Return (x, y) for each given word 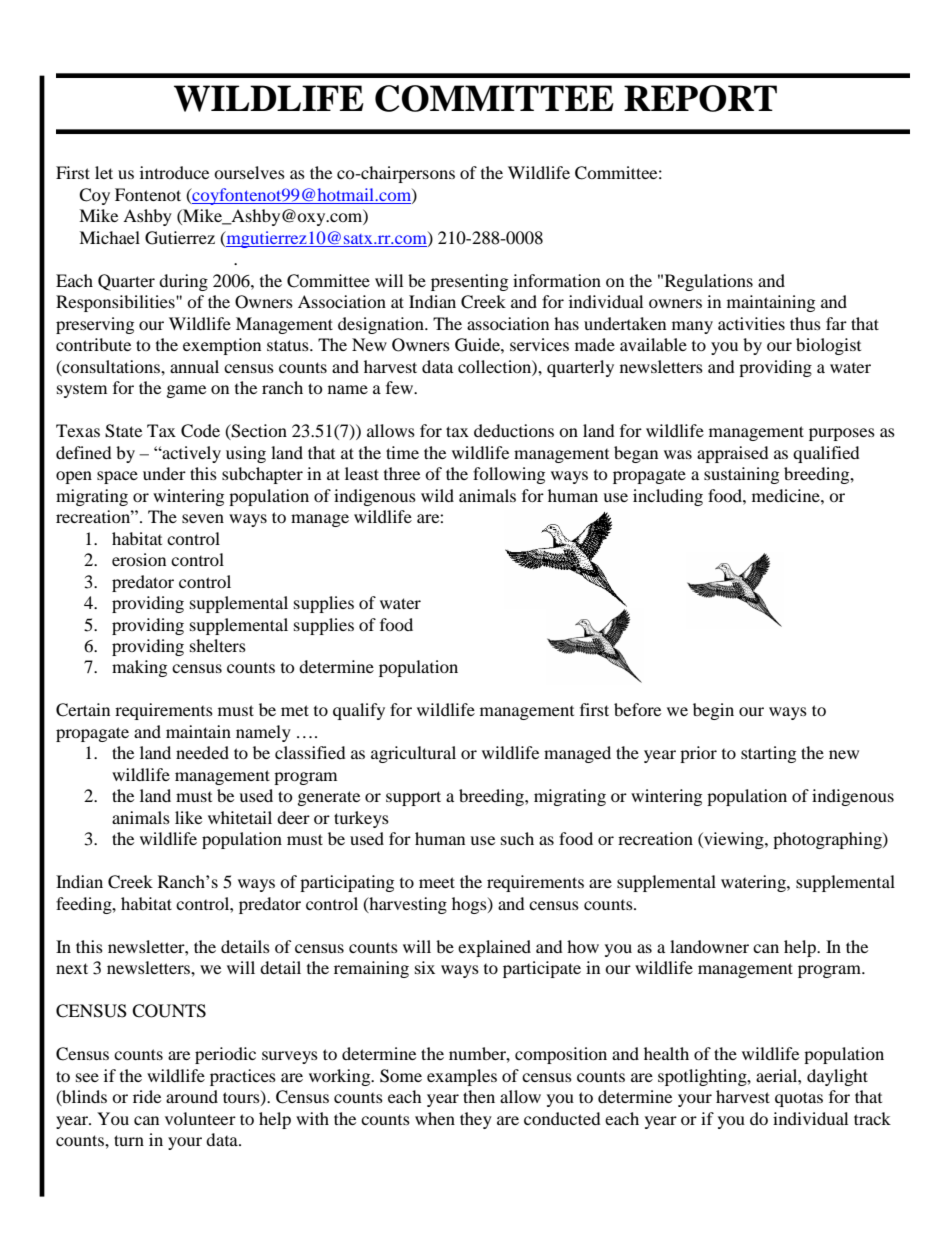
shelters (218, 645)
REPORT (700, 98)
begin (713, 711)
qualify (359, 711)
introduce (174, 172)
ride (147, 1096)
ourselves (249, 172)
